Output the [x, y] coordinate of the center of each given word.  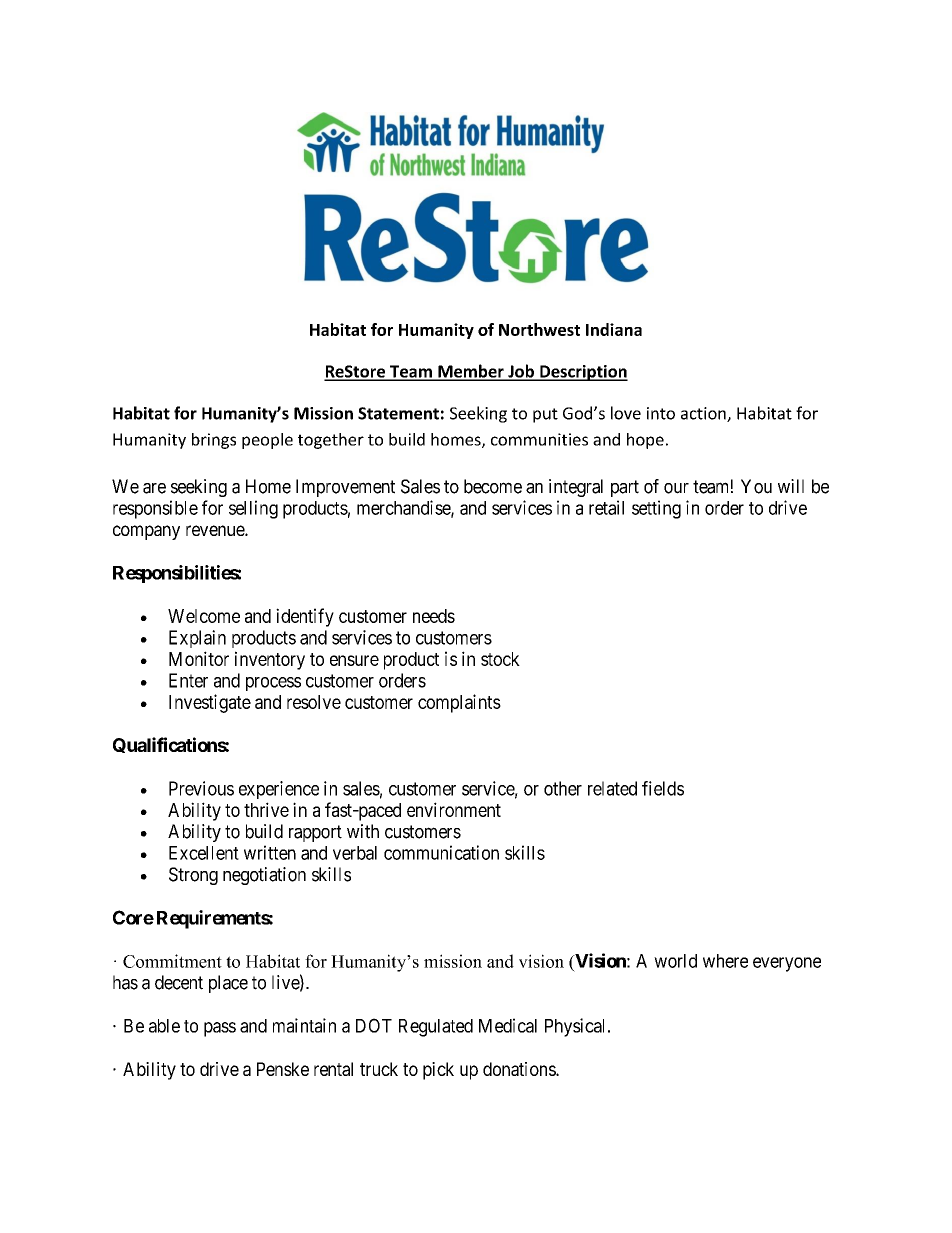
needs [434, 616]
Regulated [436, 1028]
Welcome [204, 616]
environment [454, 809]
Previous [201, 788]
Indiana [614, 329]
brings [214, 441]
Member [471, 372]
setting [656, 509]
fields [663, 788]
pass [220, 1029]
